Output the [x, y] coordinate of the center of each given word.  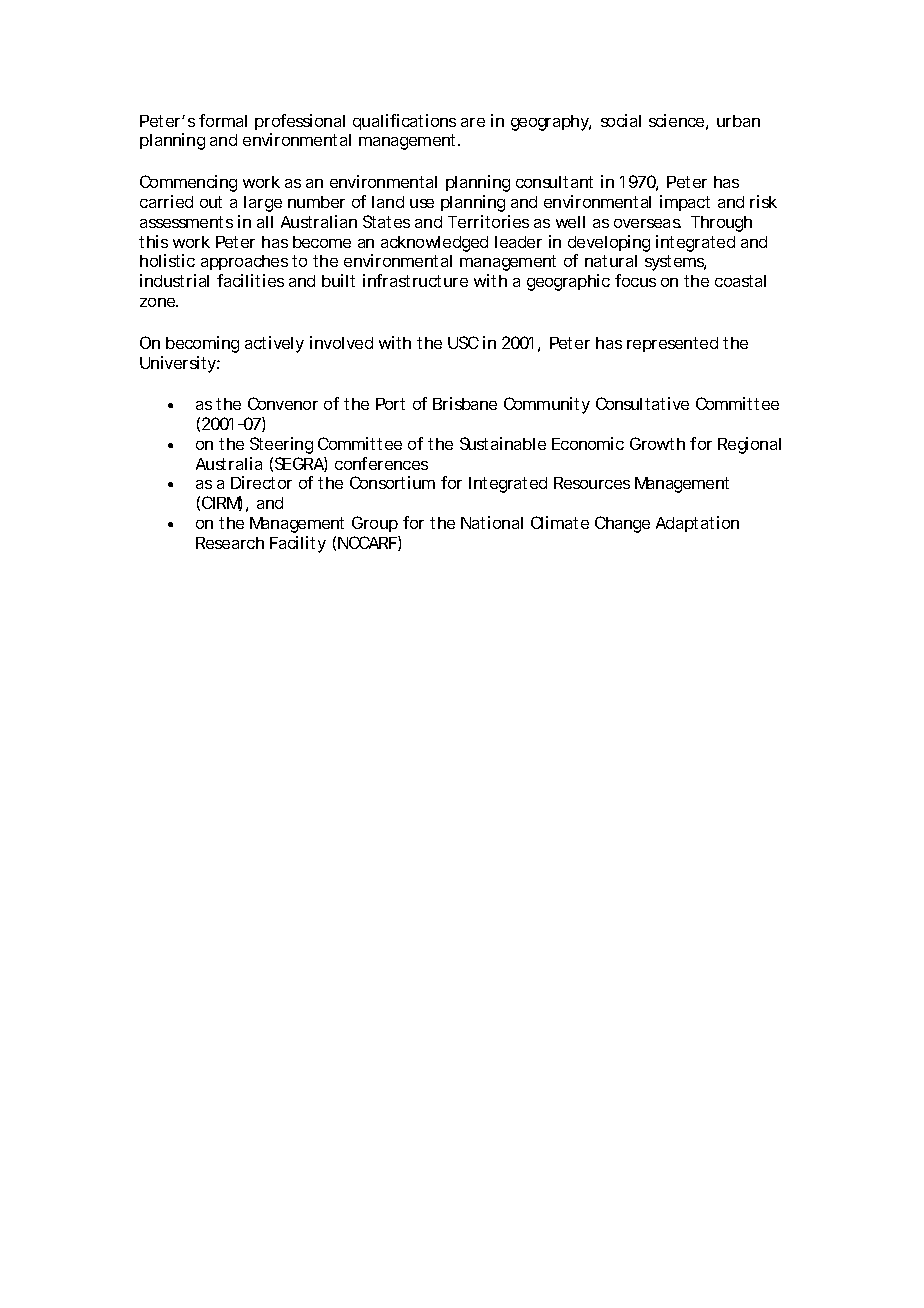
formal [223, 120]
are [473, 122]
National [492, 522]
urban [738, 121]
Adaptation [697, 524]
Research [230, 543]
